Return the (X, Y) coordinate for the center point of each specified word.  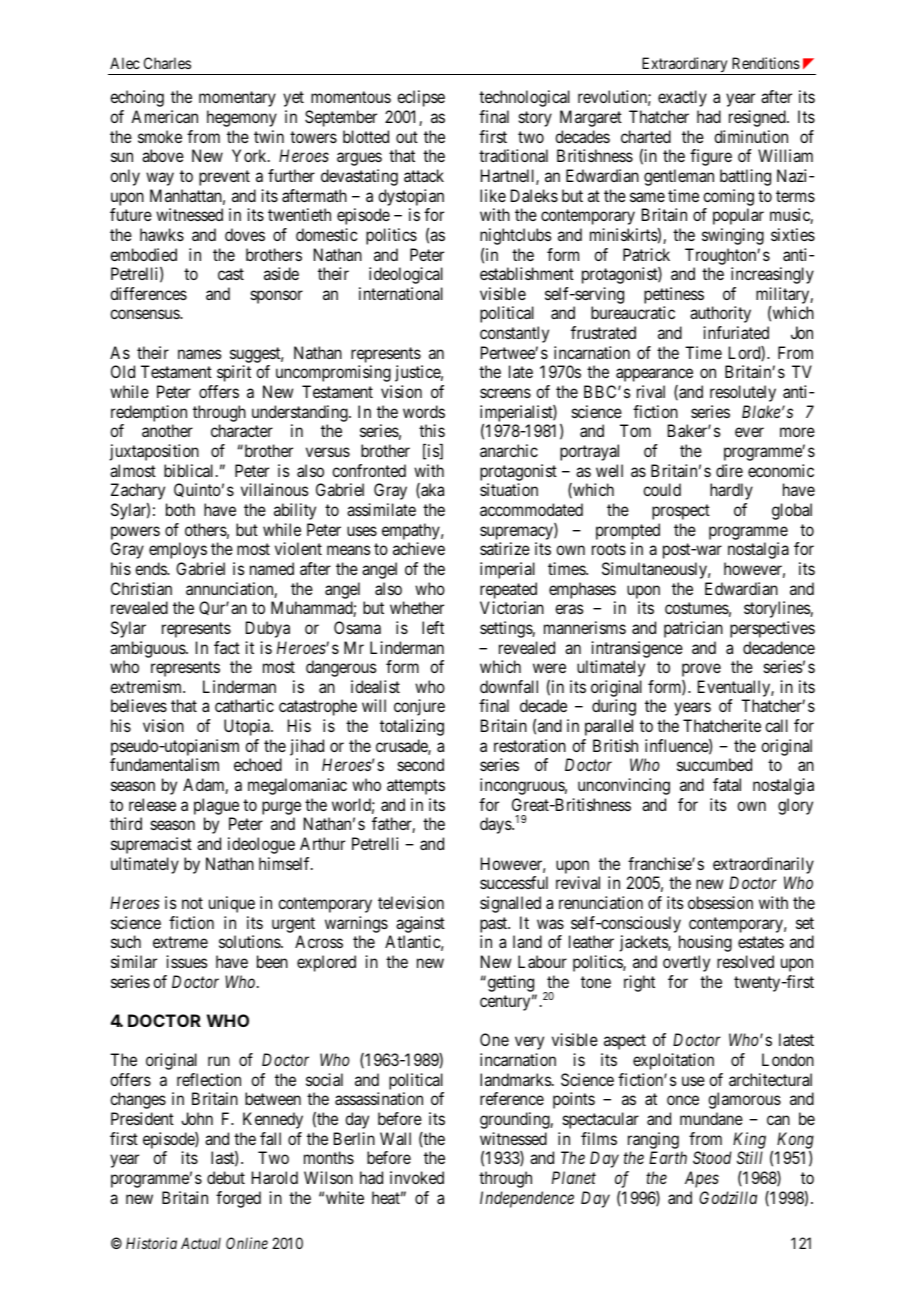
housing (705, 943)
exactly (682, 98)
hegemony (242, 118)
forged (238, 1199)
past (495, 925)
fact (227, 647)
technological (524, 98)
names (199, 354)
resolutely (743, 393)
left (433, 627)
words (424, 411)
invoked (417, 1177)
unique (232, 904)
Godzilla (728, 1197)
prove (701, 670)
